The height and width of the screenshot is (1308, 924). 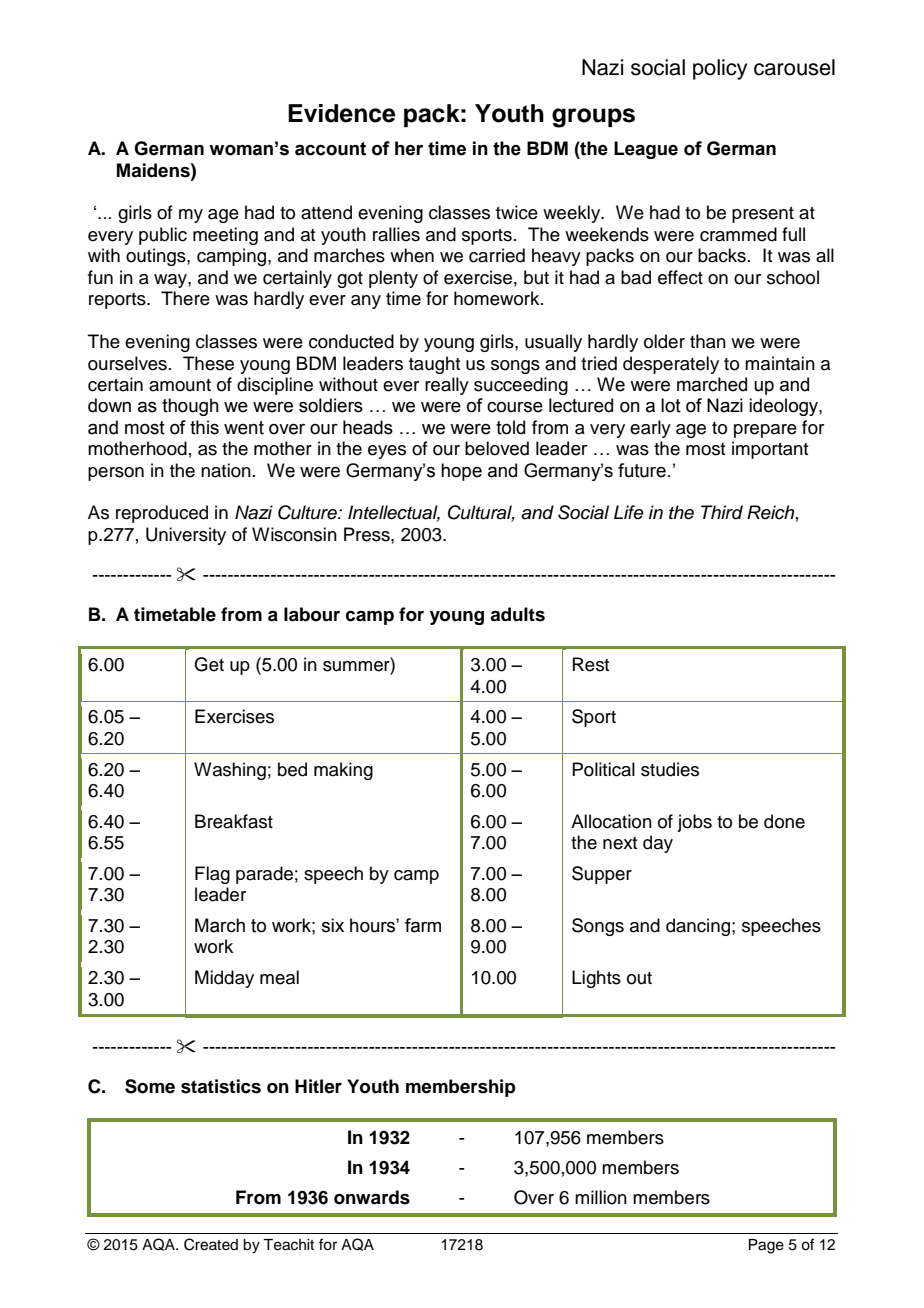 I want to click on policy, so click(x=720, y=69).
